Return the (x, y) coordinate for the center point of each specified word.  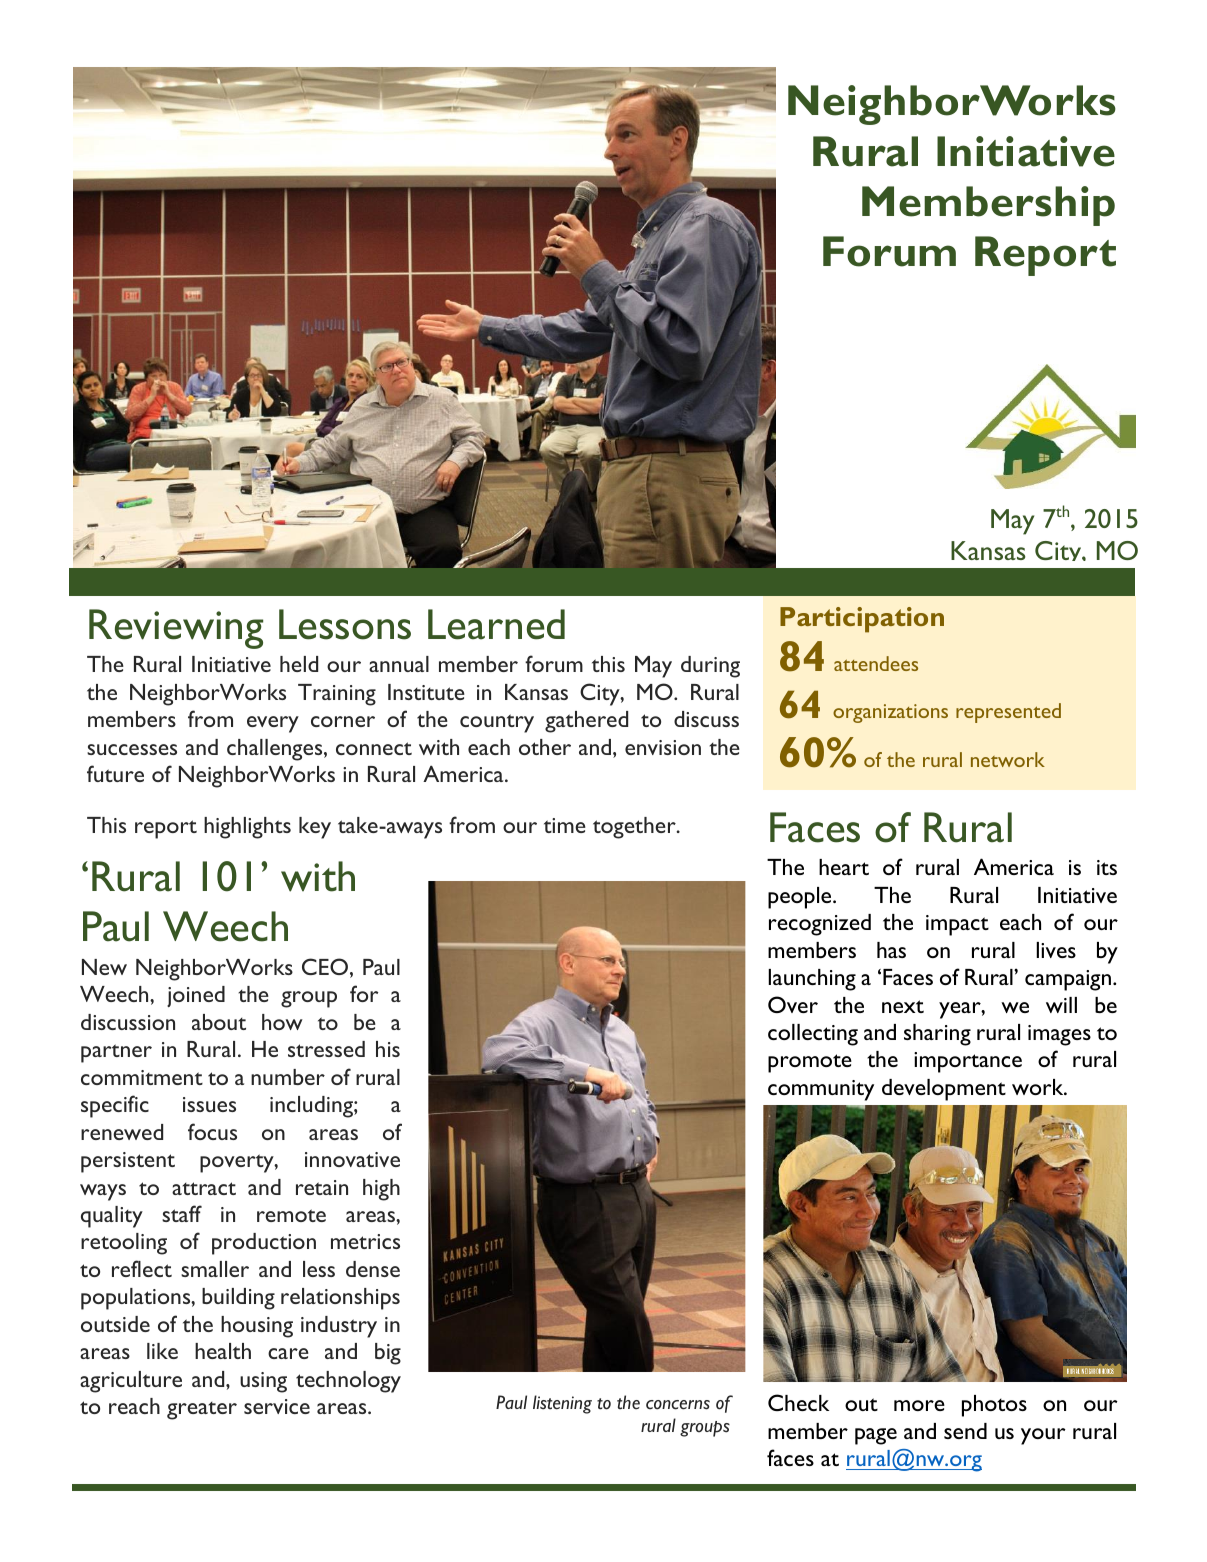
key (315, 828)
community (821, 1090)
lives (1056, 950)
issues (209, 1104)
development (944, 1090)
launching (812, 980)
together (635, 828)
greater (202, 1411)
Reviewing (176, 629)
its (1107, 867)
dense (373, 1269)
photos (994, 1406)
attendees (876, 663)
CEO (325, 966)
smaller (215, 1269)
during (710, 667)
